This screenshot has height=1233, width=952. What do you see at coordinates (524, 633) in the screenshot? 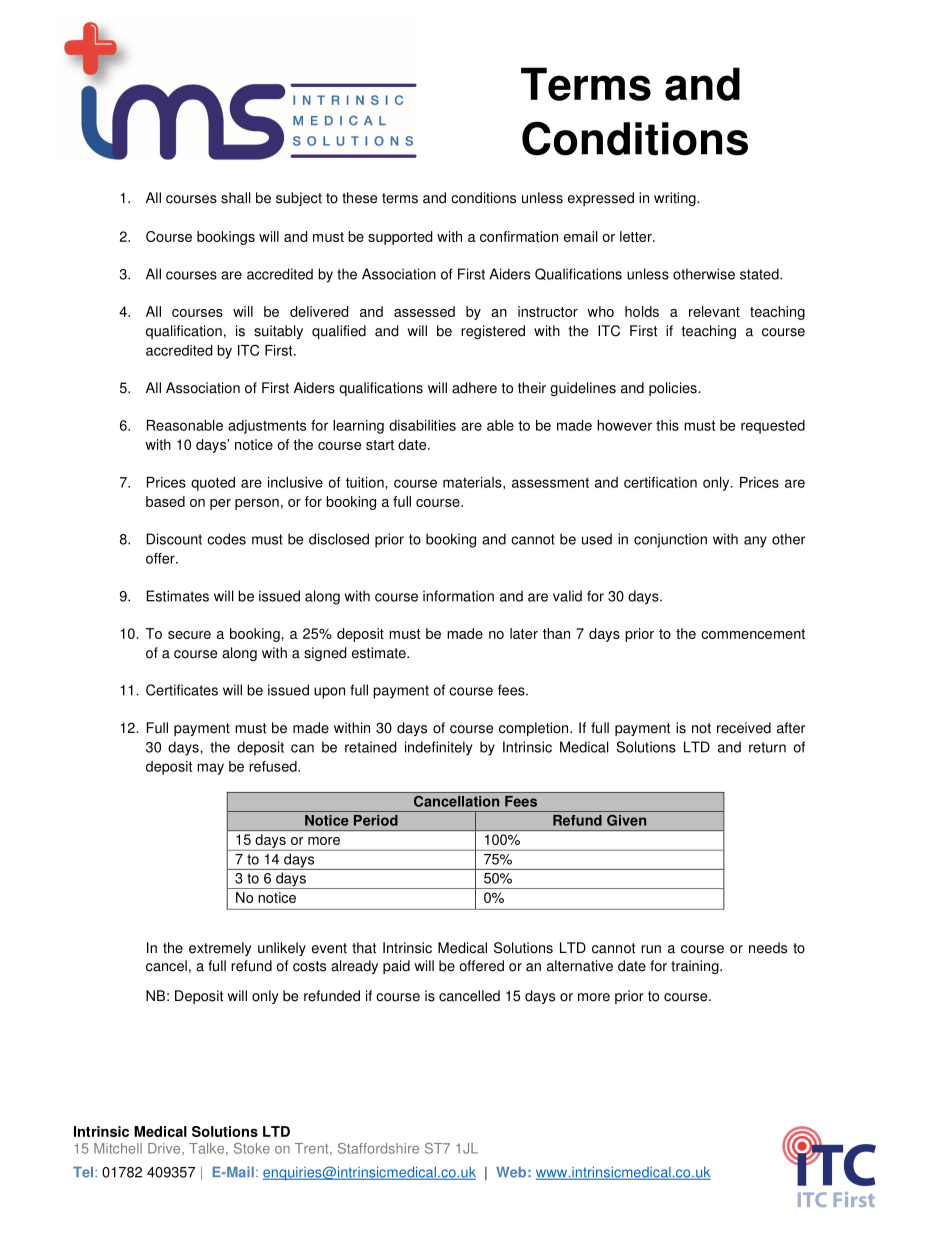
I see `later` at bounding box center [524, 633].
